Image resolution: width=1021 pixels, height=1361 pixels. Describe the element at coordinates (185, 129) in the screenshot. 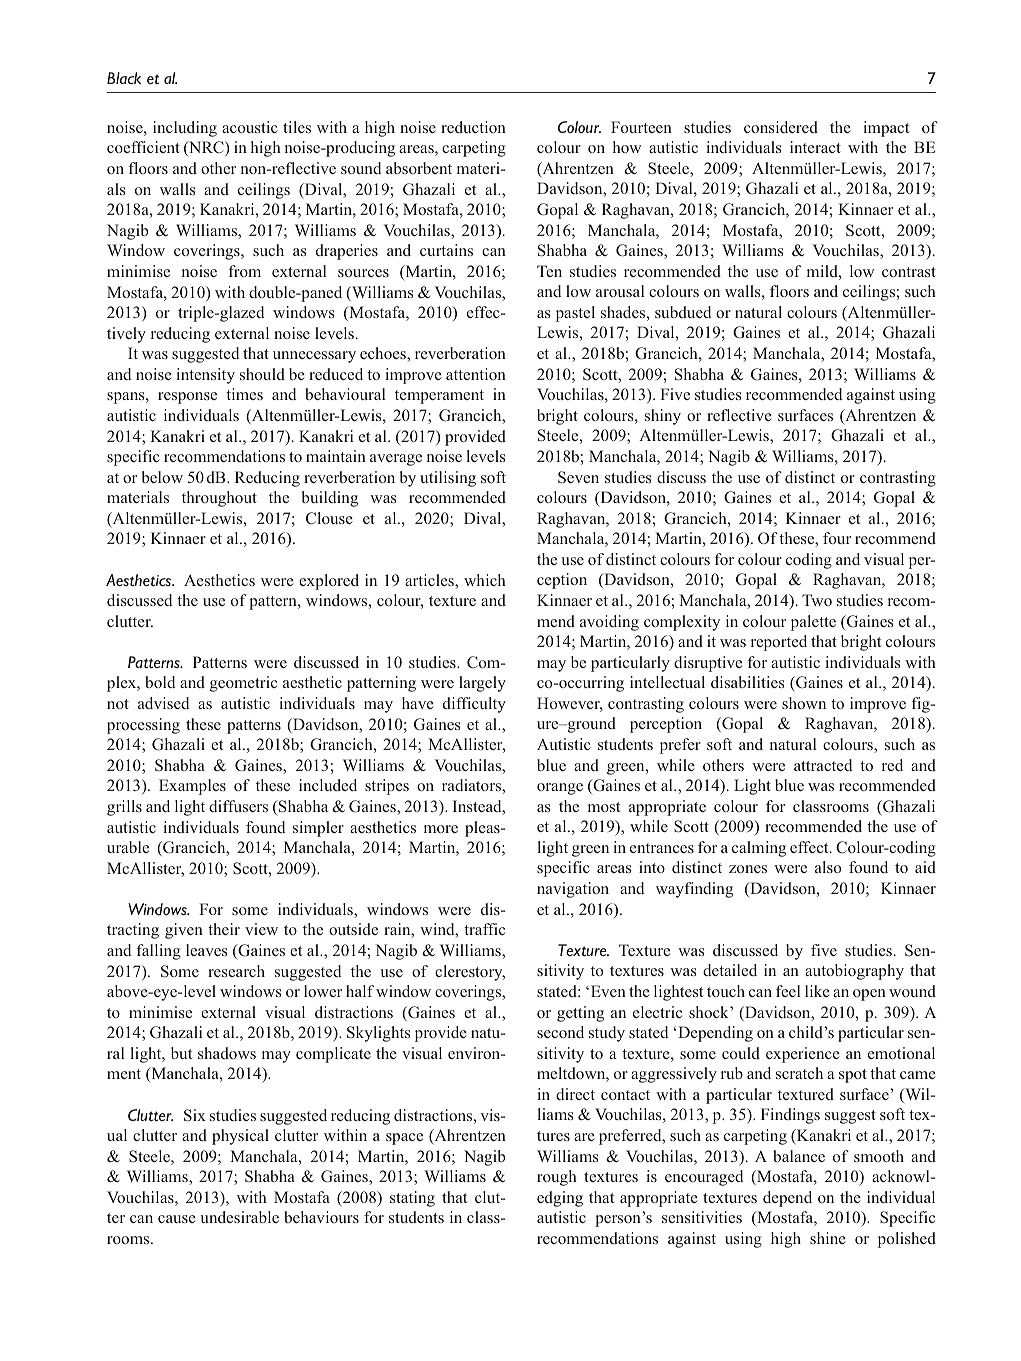

I see `including` at that location.
